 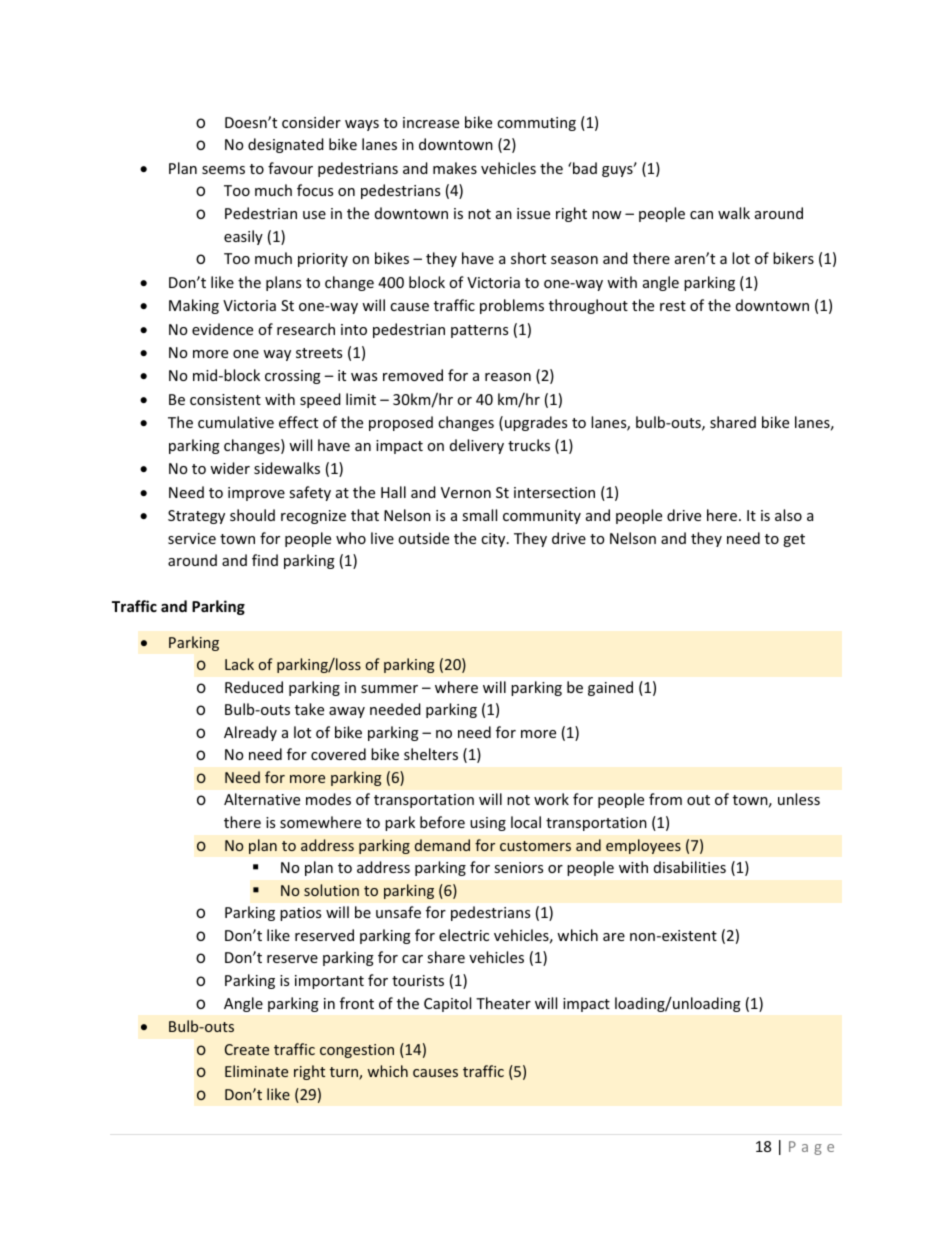 I want to click on Create, so click(x=247, y=1049).
